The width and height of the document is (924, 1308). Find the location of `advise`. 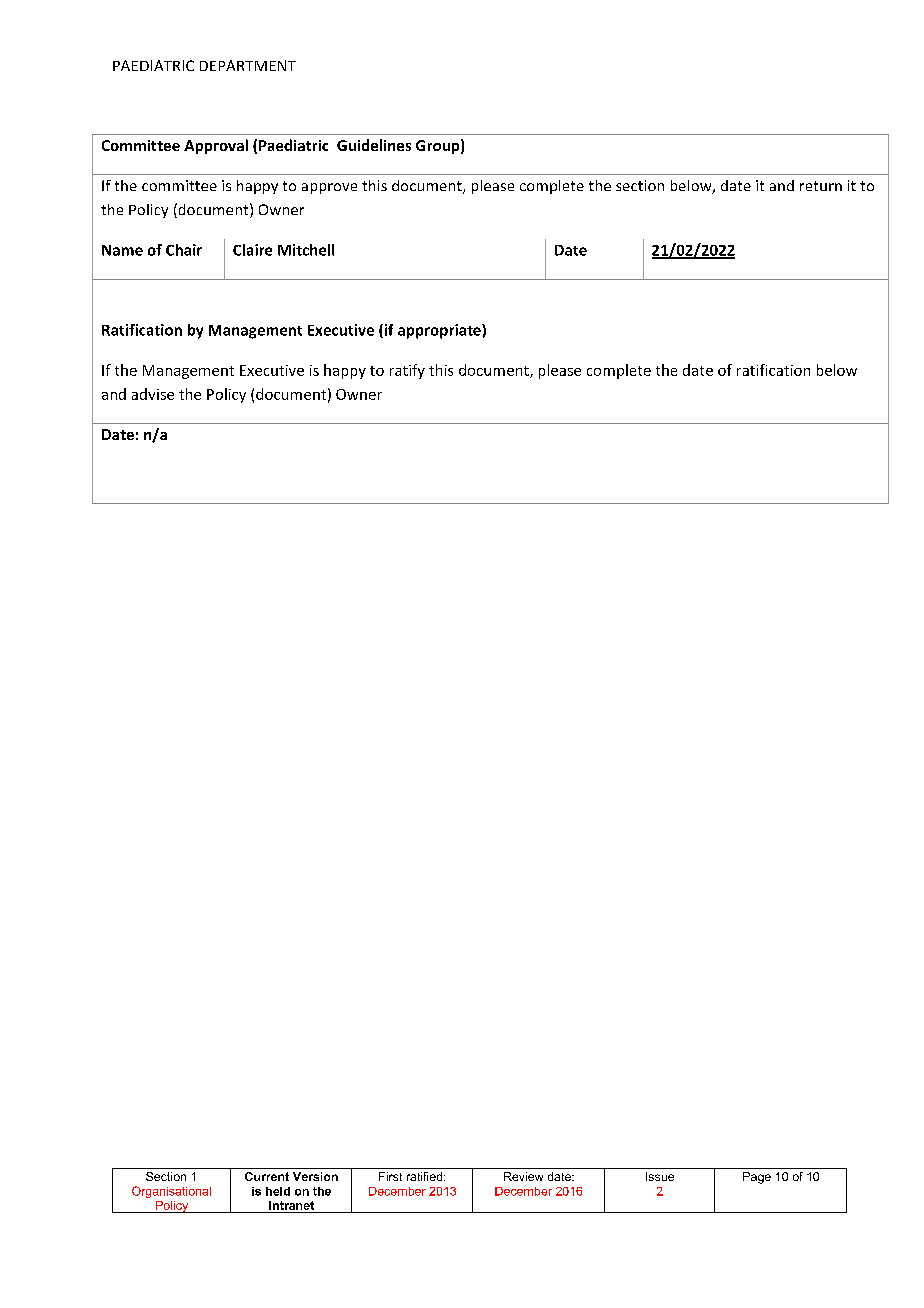

advise is located at coordinates (153, 394).
